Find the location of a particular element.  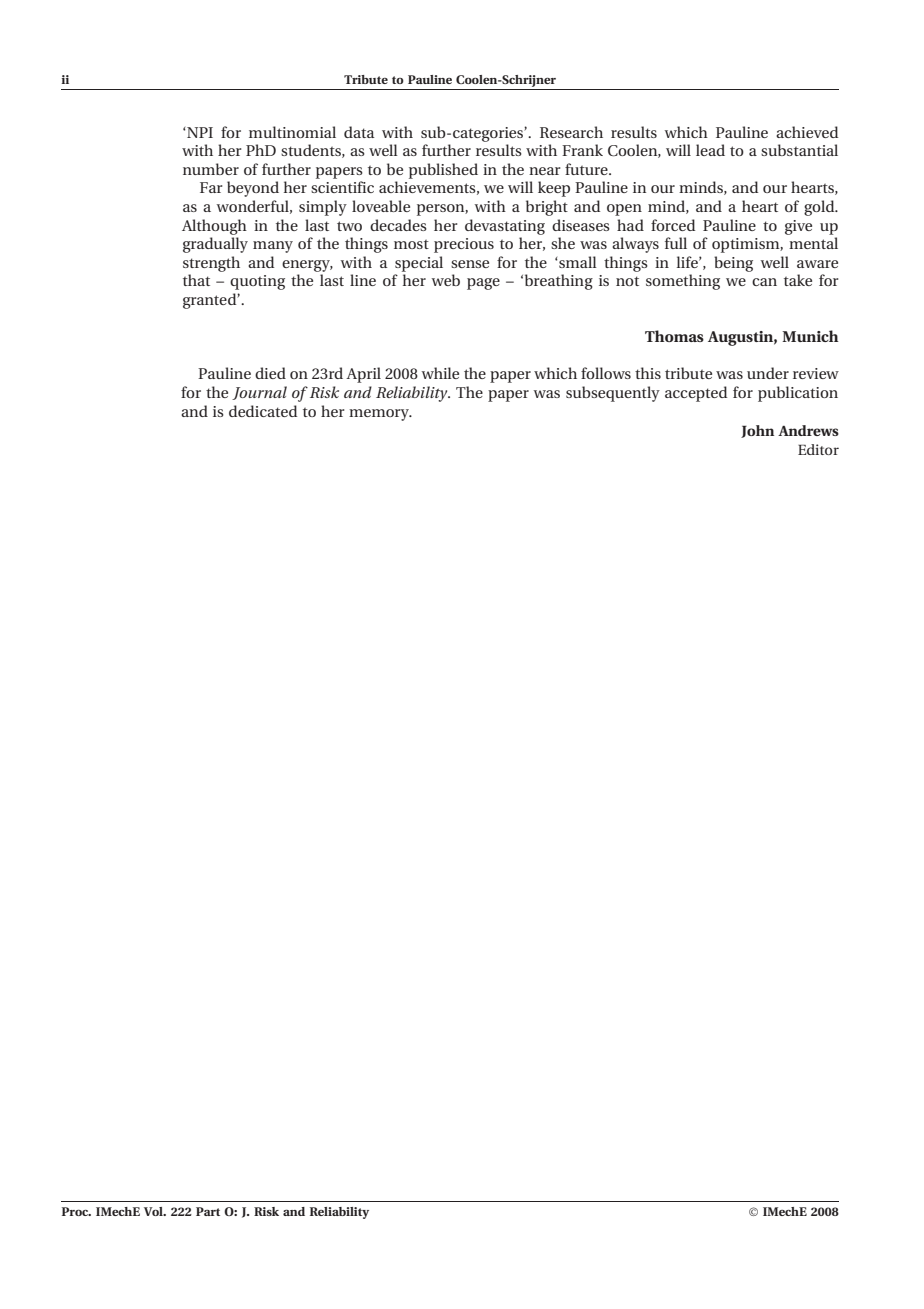

Editor is located at coordinates (818, 449).
